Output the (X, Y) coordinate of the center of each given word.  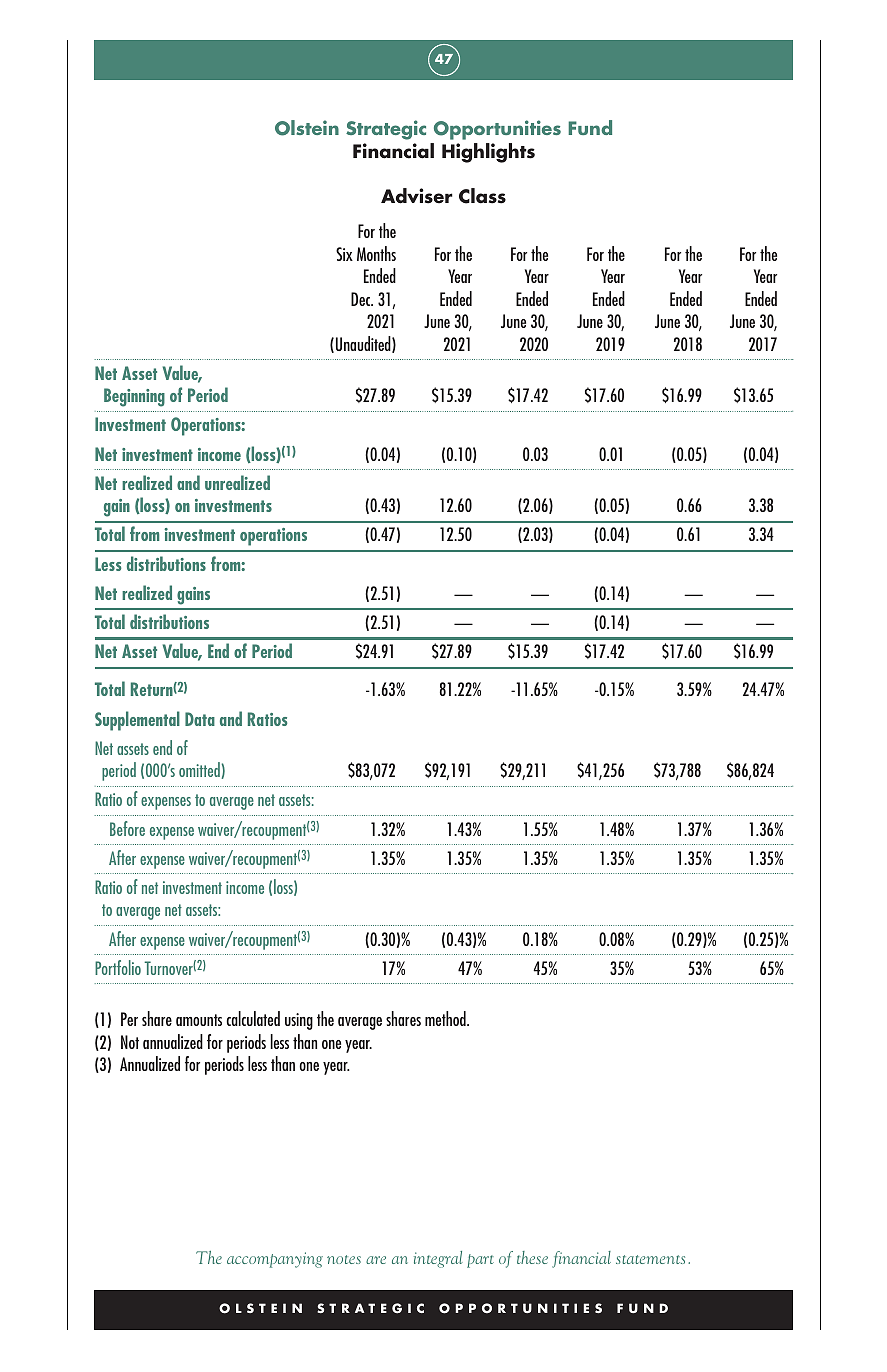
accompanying (275, 1260)
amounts (199, 1020)
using (299, 1021)
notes (344, 1259)
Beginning (134, 397)
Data (200, 719)
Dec (362, 299)
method (446, 1018)
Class (482, 196)
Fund (590, 127)
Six (344, 254)
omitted (199, 769)
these (532, 1257)
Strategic (386, 130)
